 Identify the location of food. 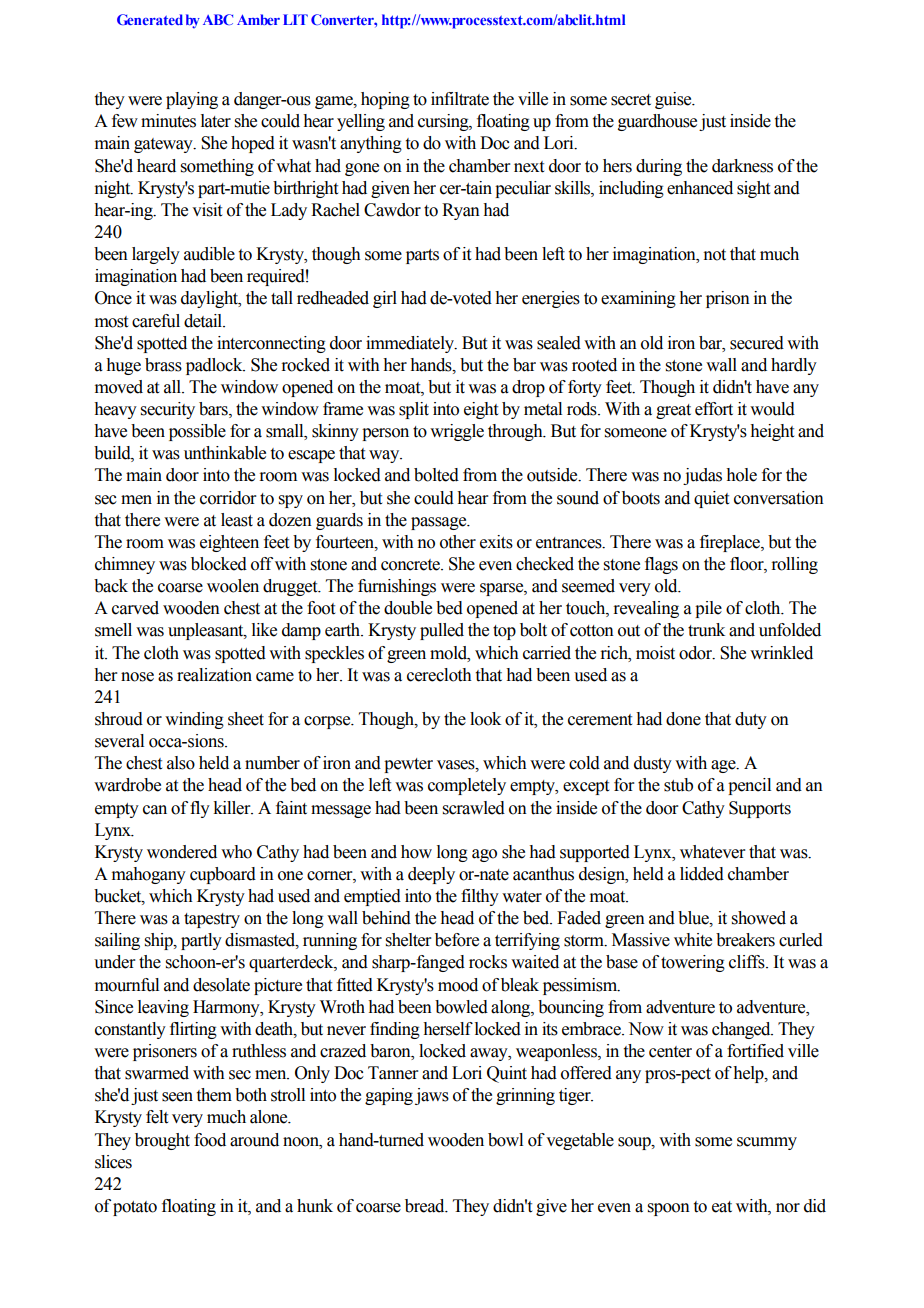
(210, 1140).
